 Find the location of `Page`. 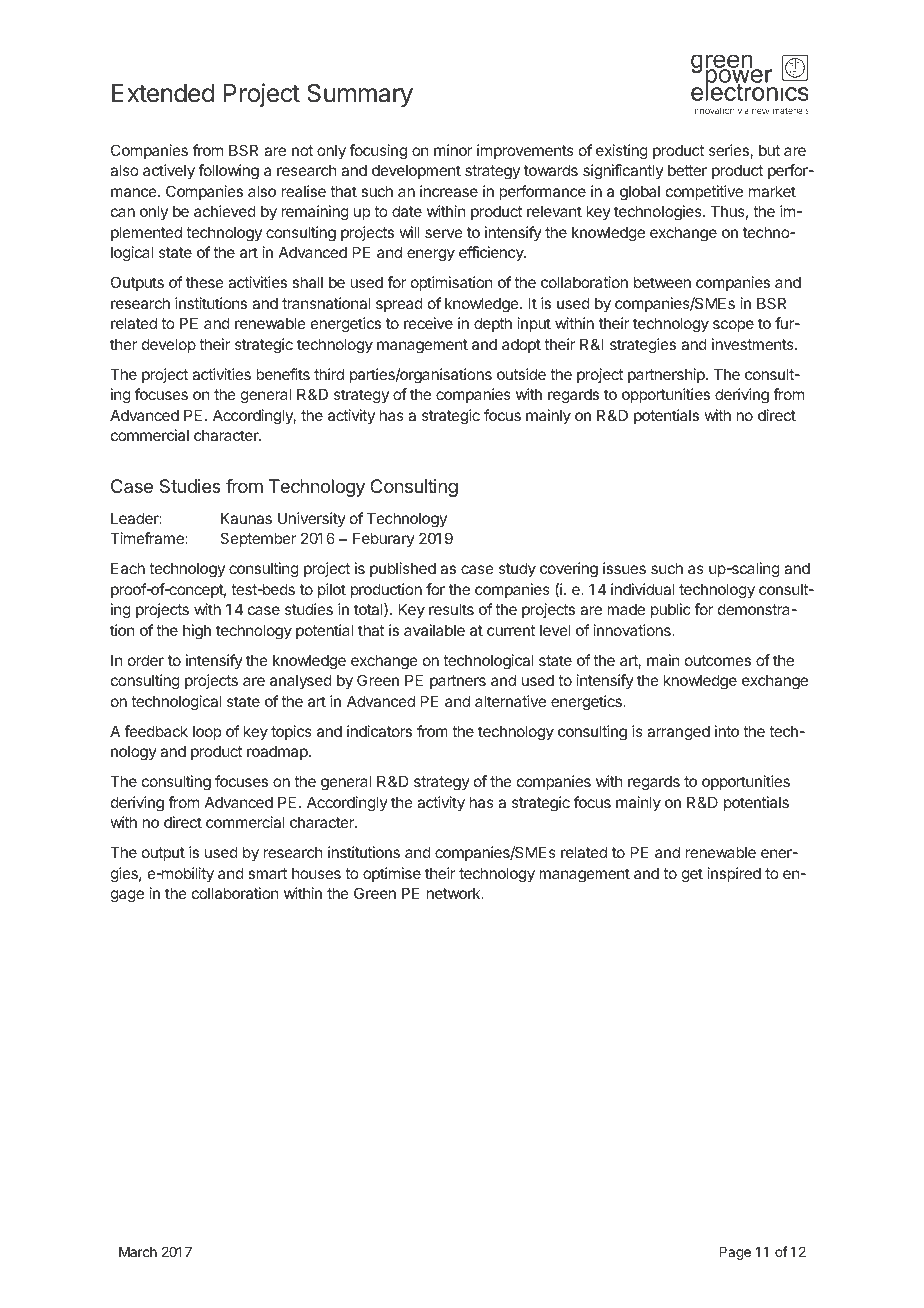

Page is located at coordinates (735, 1253).
